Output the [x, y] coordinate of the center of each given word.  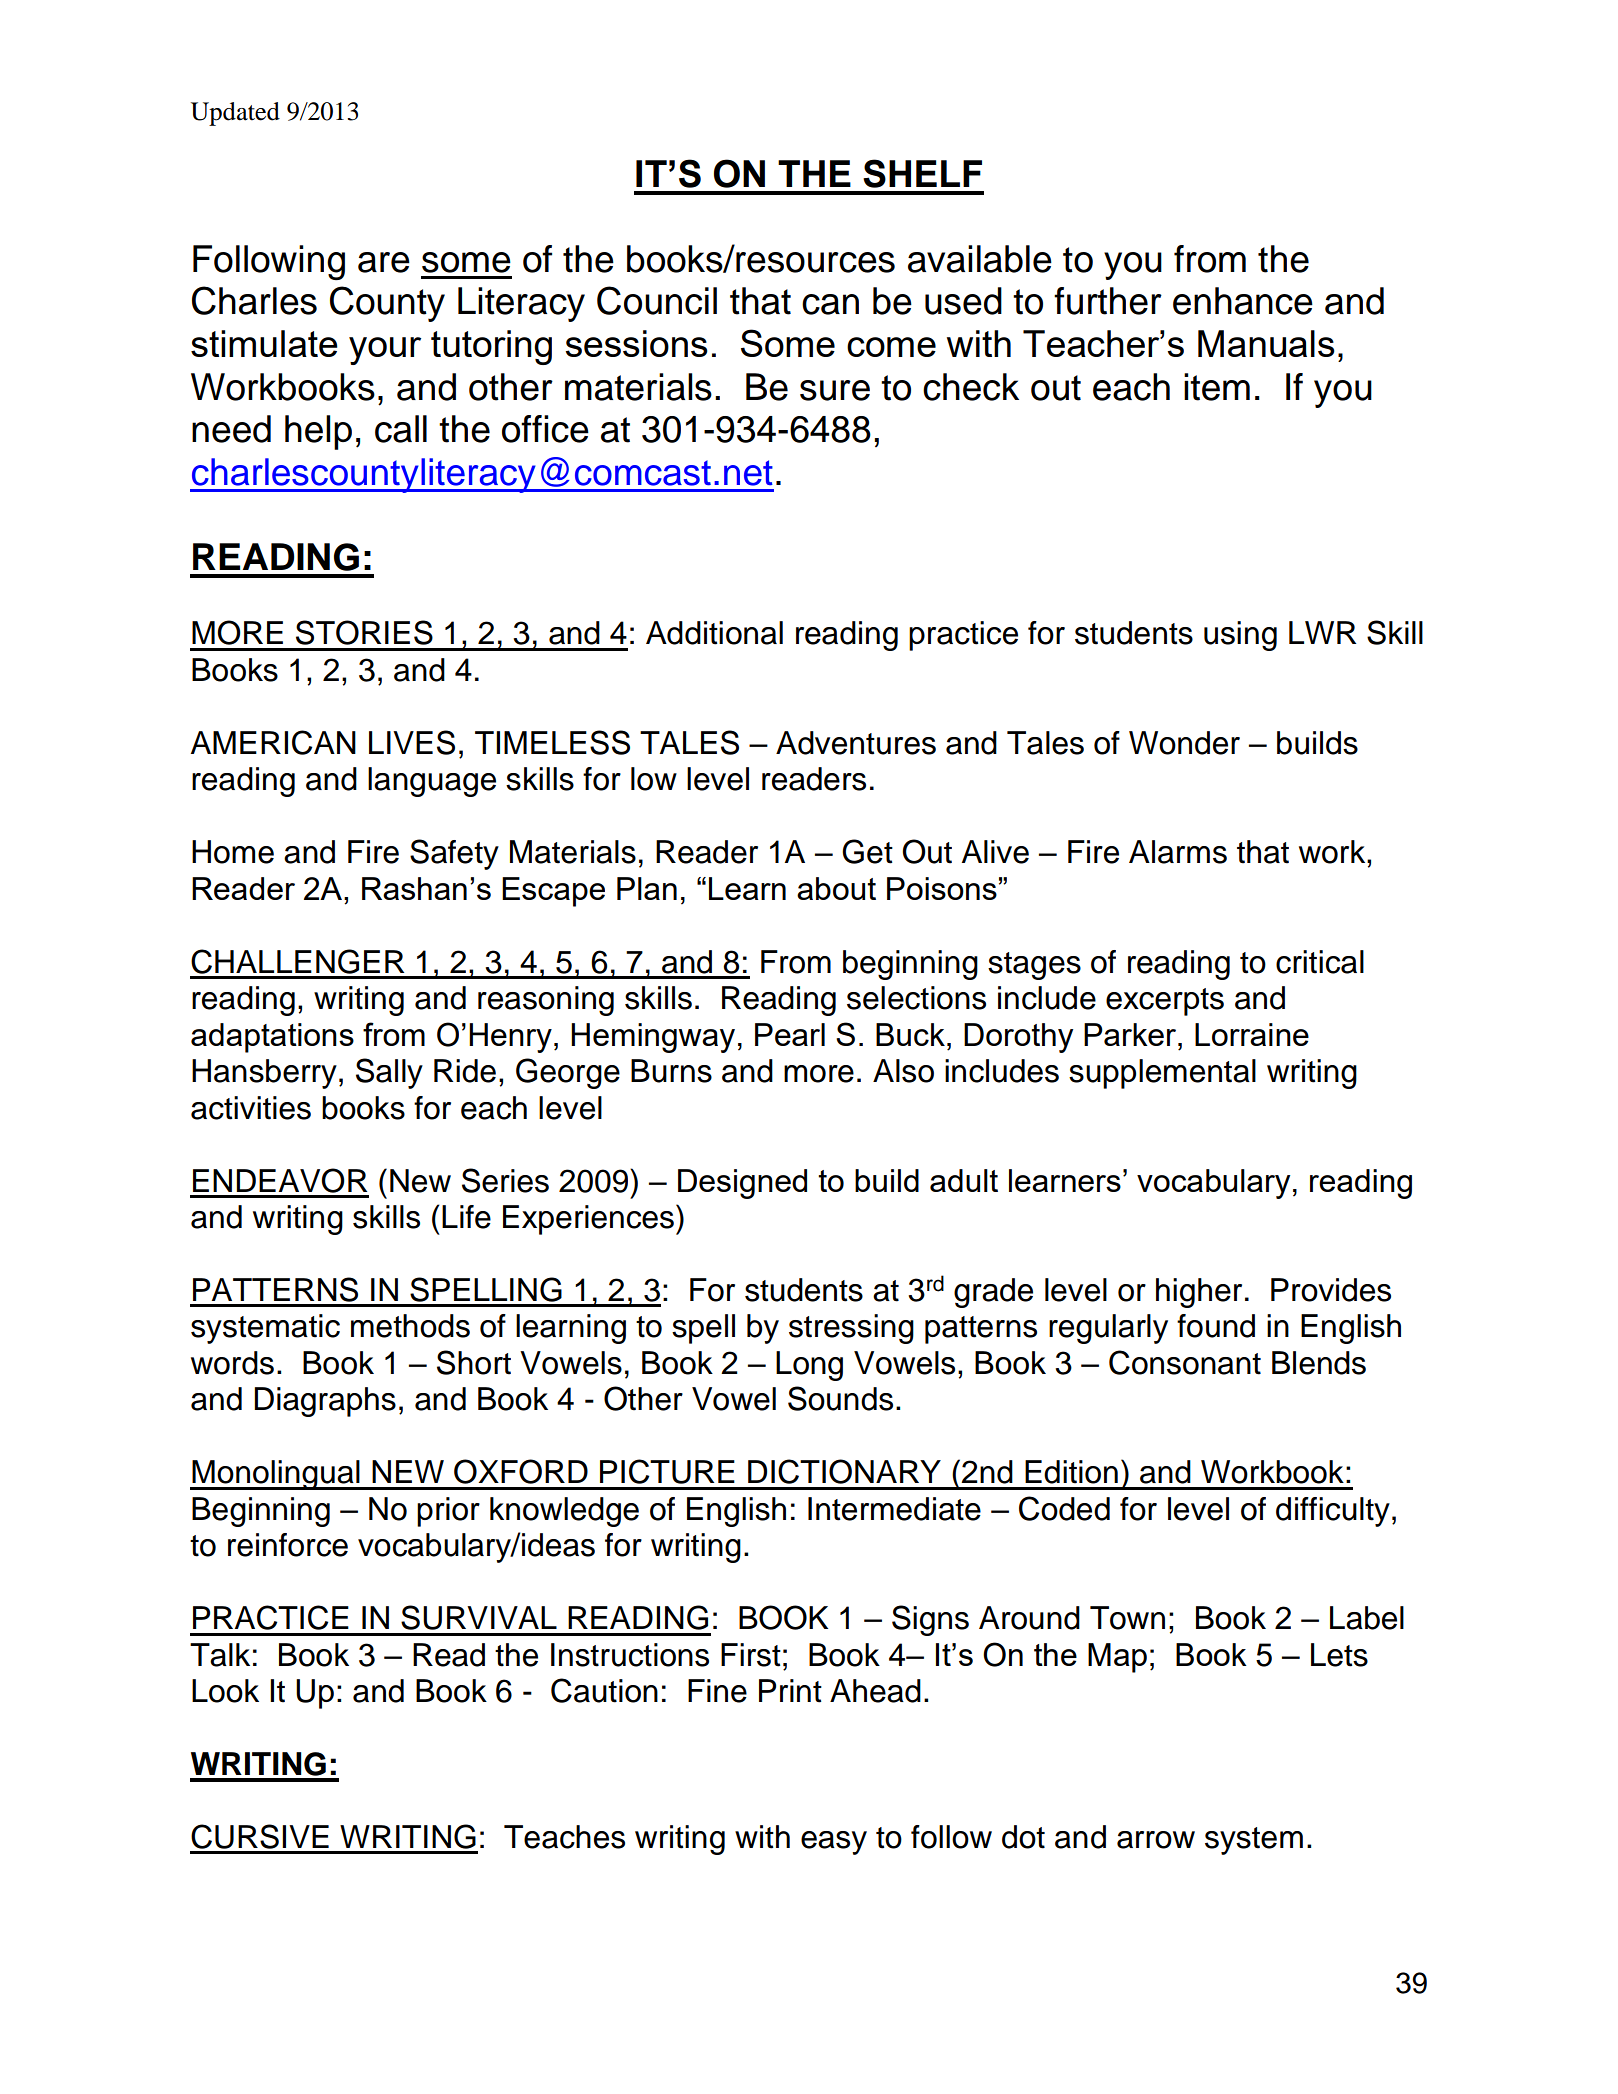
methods [410, 1326]
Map [1117, 1658]
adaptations [272, 1038]
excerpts [1165, 1002]
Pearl [790, 1034]
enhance [1243, 301]
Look [225, 1691]
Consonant [1185, 1362]
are [384, 262]
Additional [714, 633]
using [1240, 636]
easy [834, 1843]
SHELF [922, 173]
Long [809, 1366]
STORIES [364, 632]
